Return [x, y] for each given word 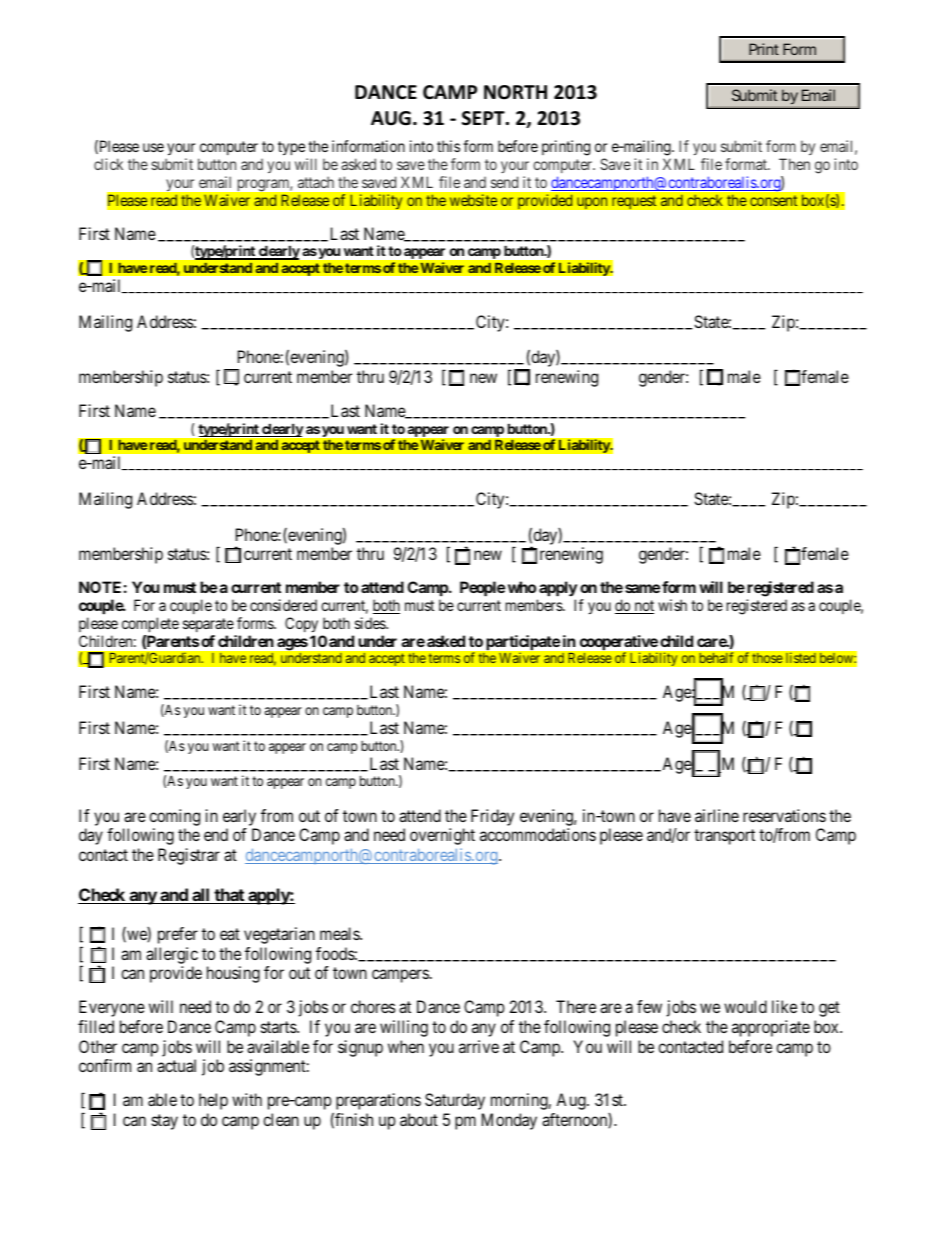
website [473, 200]
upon [592, 203]
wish [672, 605]
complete [150, 624]
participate [522, 644]
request [634, 202]
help [213, 1101]
